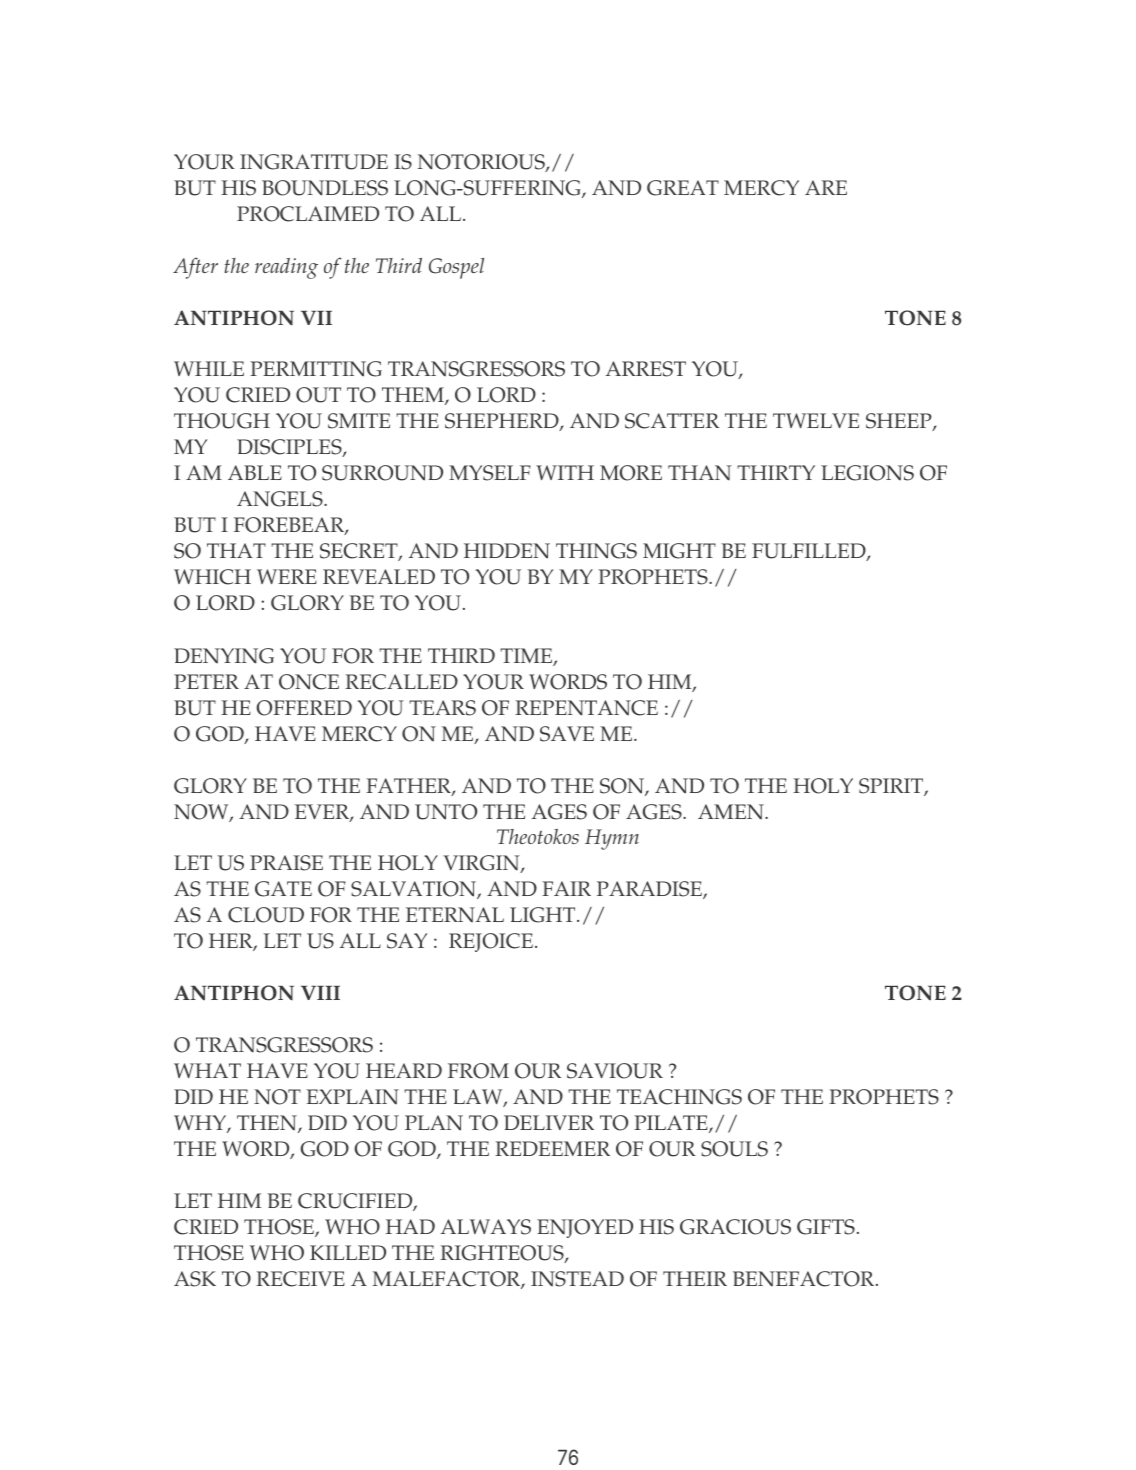  What do you see at coordinates (566, 888) in the image?
I see `FAIR` at bounding box center [566, 888].
